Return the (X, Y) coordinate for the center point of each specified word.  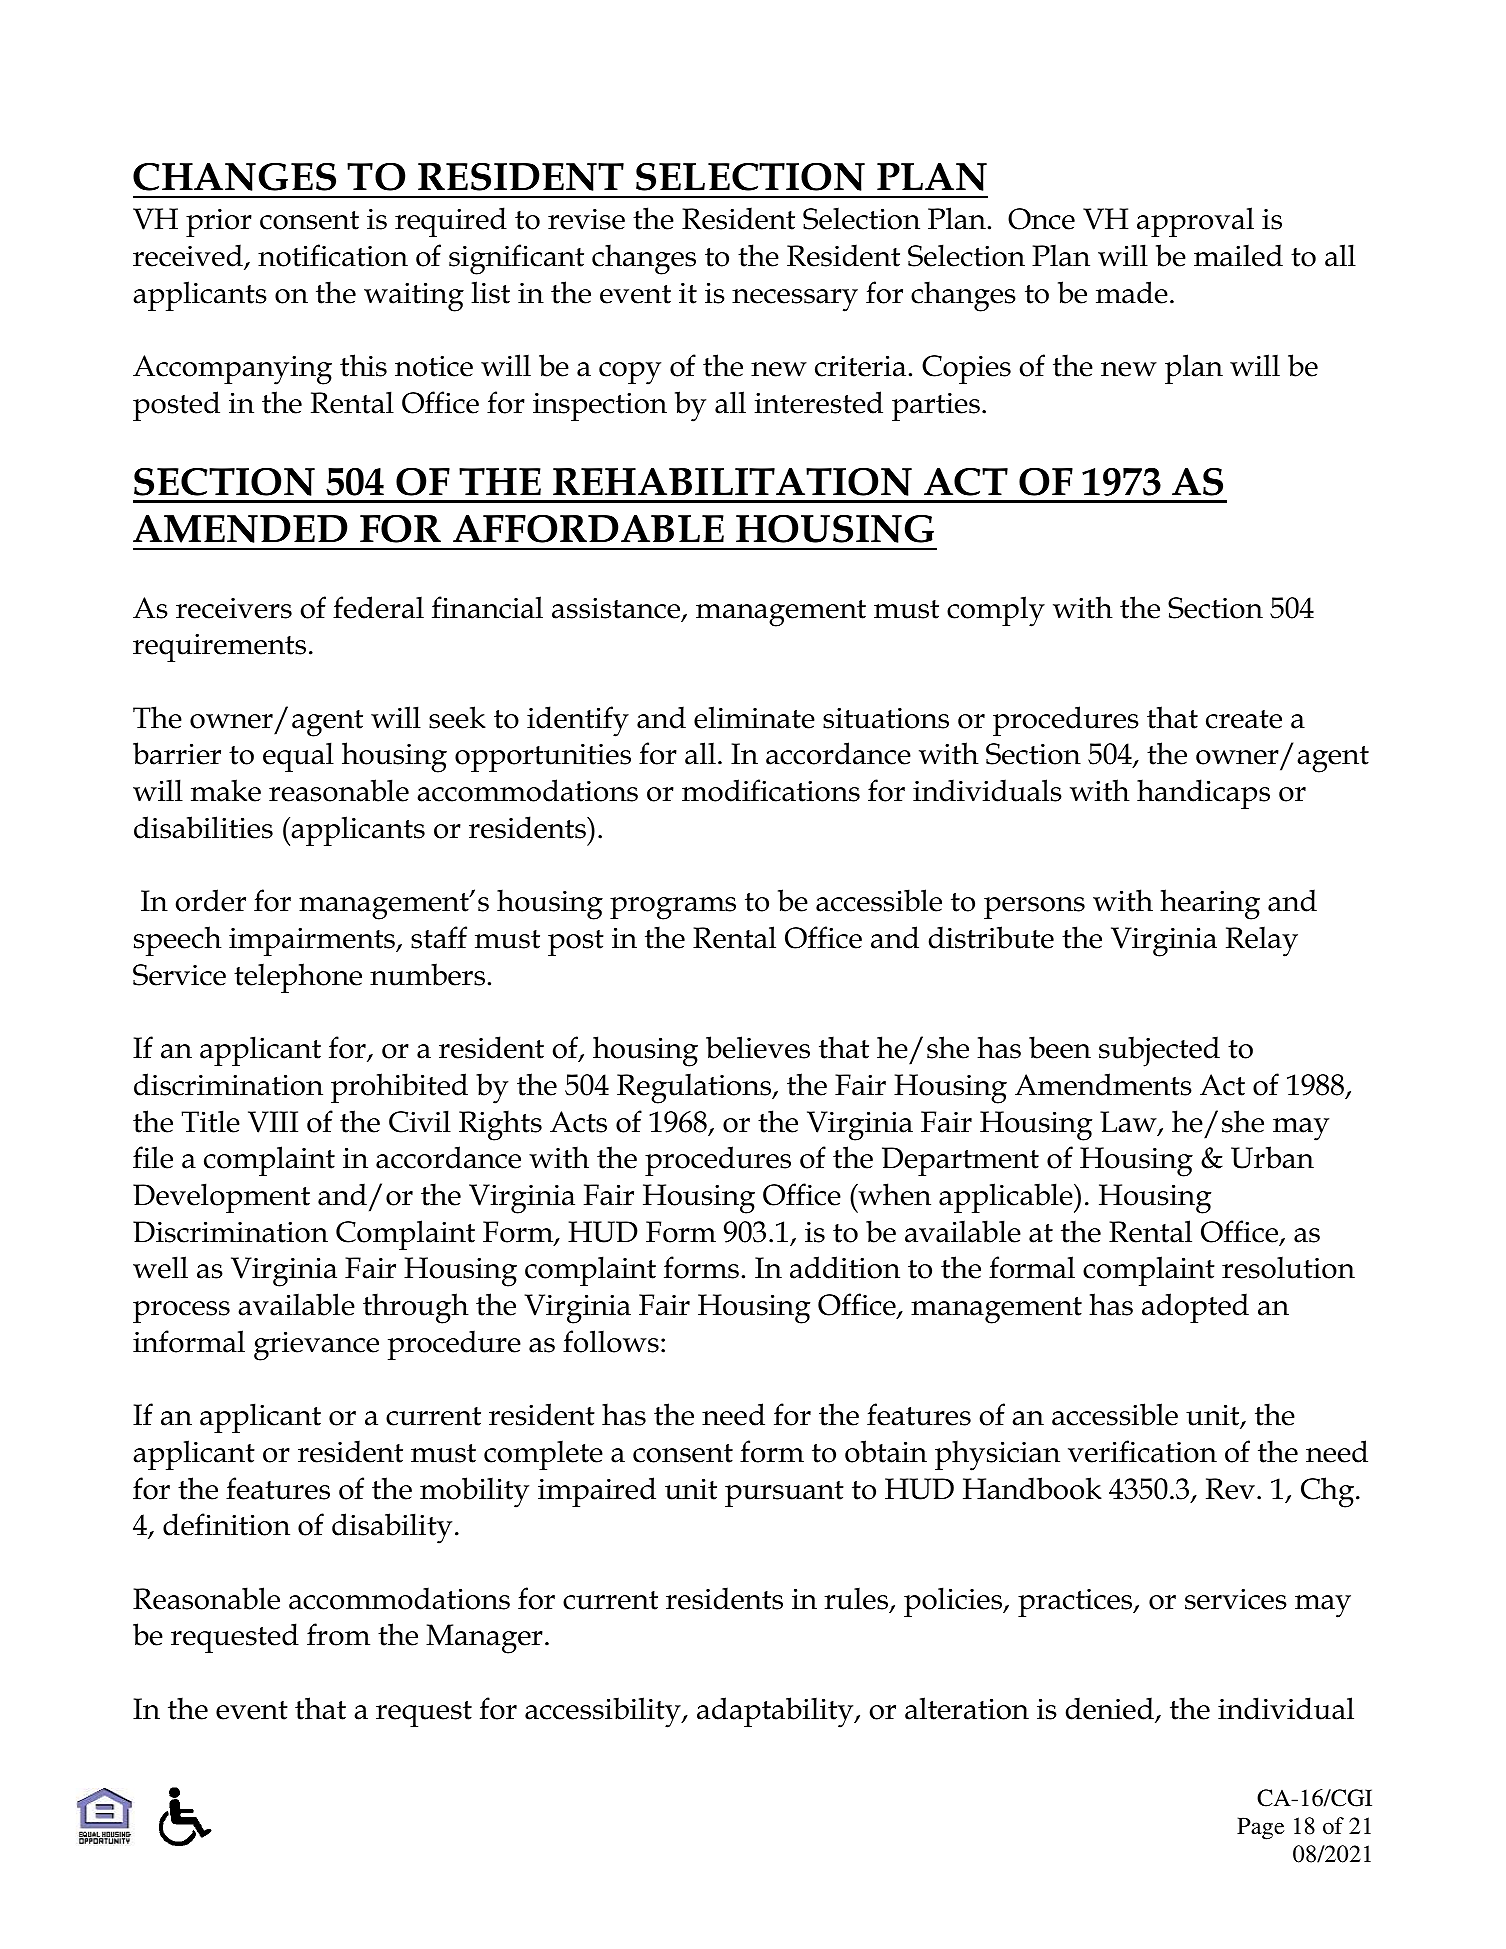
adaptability (776, 1712)
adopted (1195, 1308)
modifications (771, 790)
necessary (795, 300)
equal (298, 757)
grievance (316, 1346)
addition (845, 1267)
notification (333, 255)
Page (1260, 1828)
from (338, 1634)
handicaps (1203, 794)
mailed (1238, 255)
